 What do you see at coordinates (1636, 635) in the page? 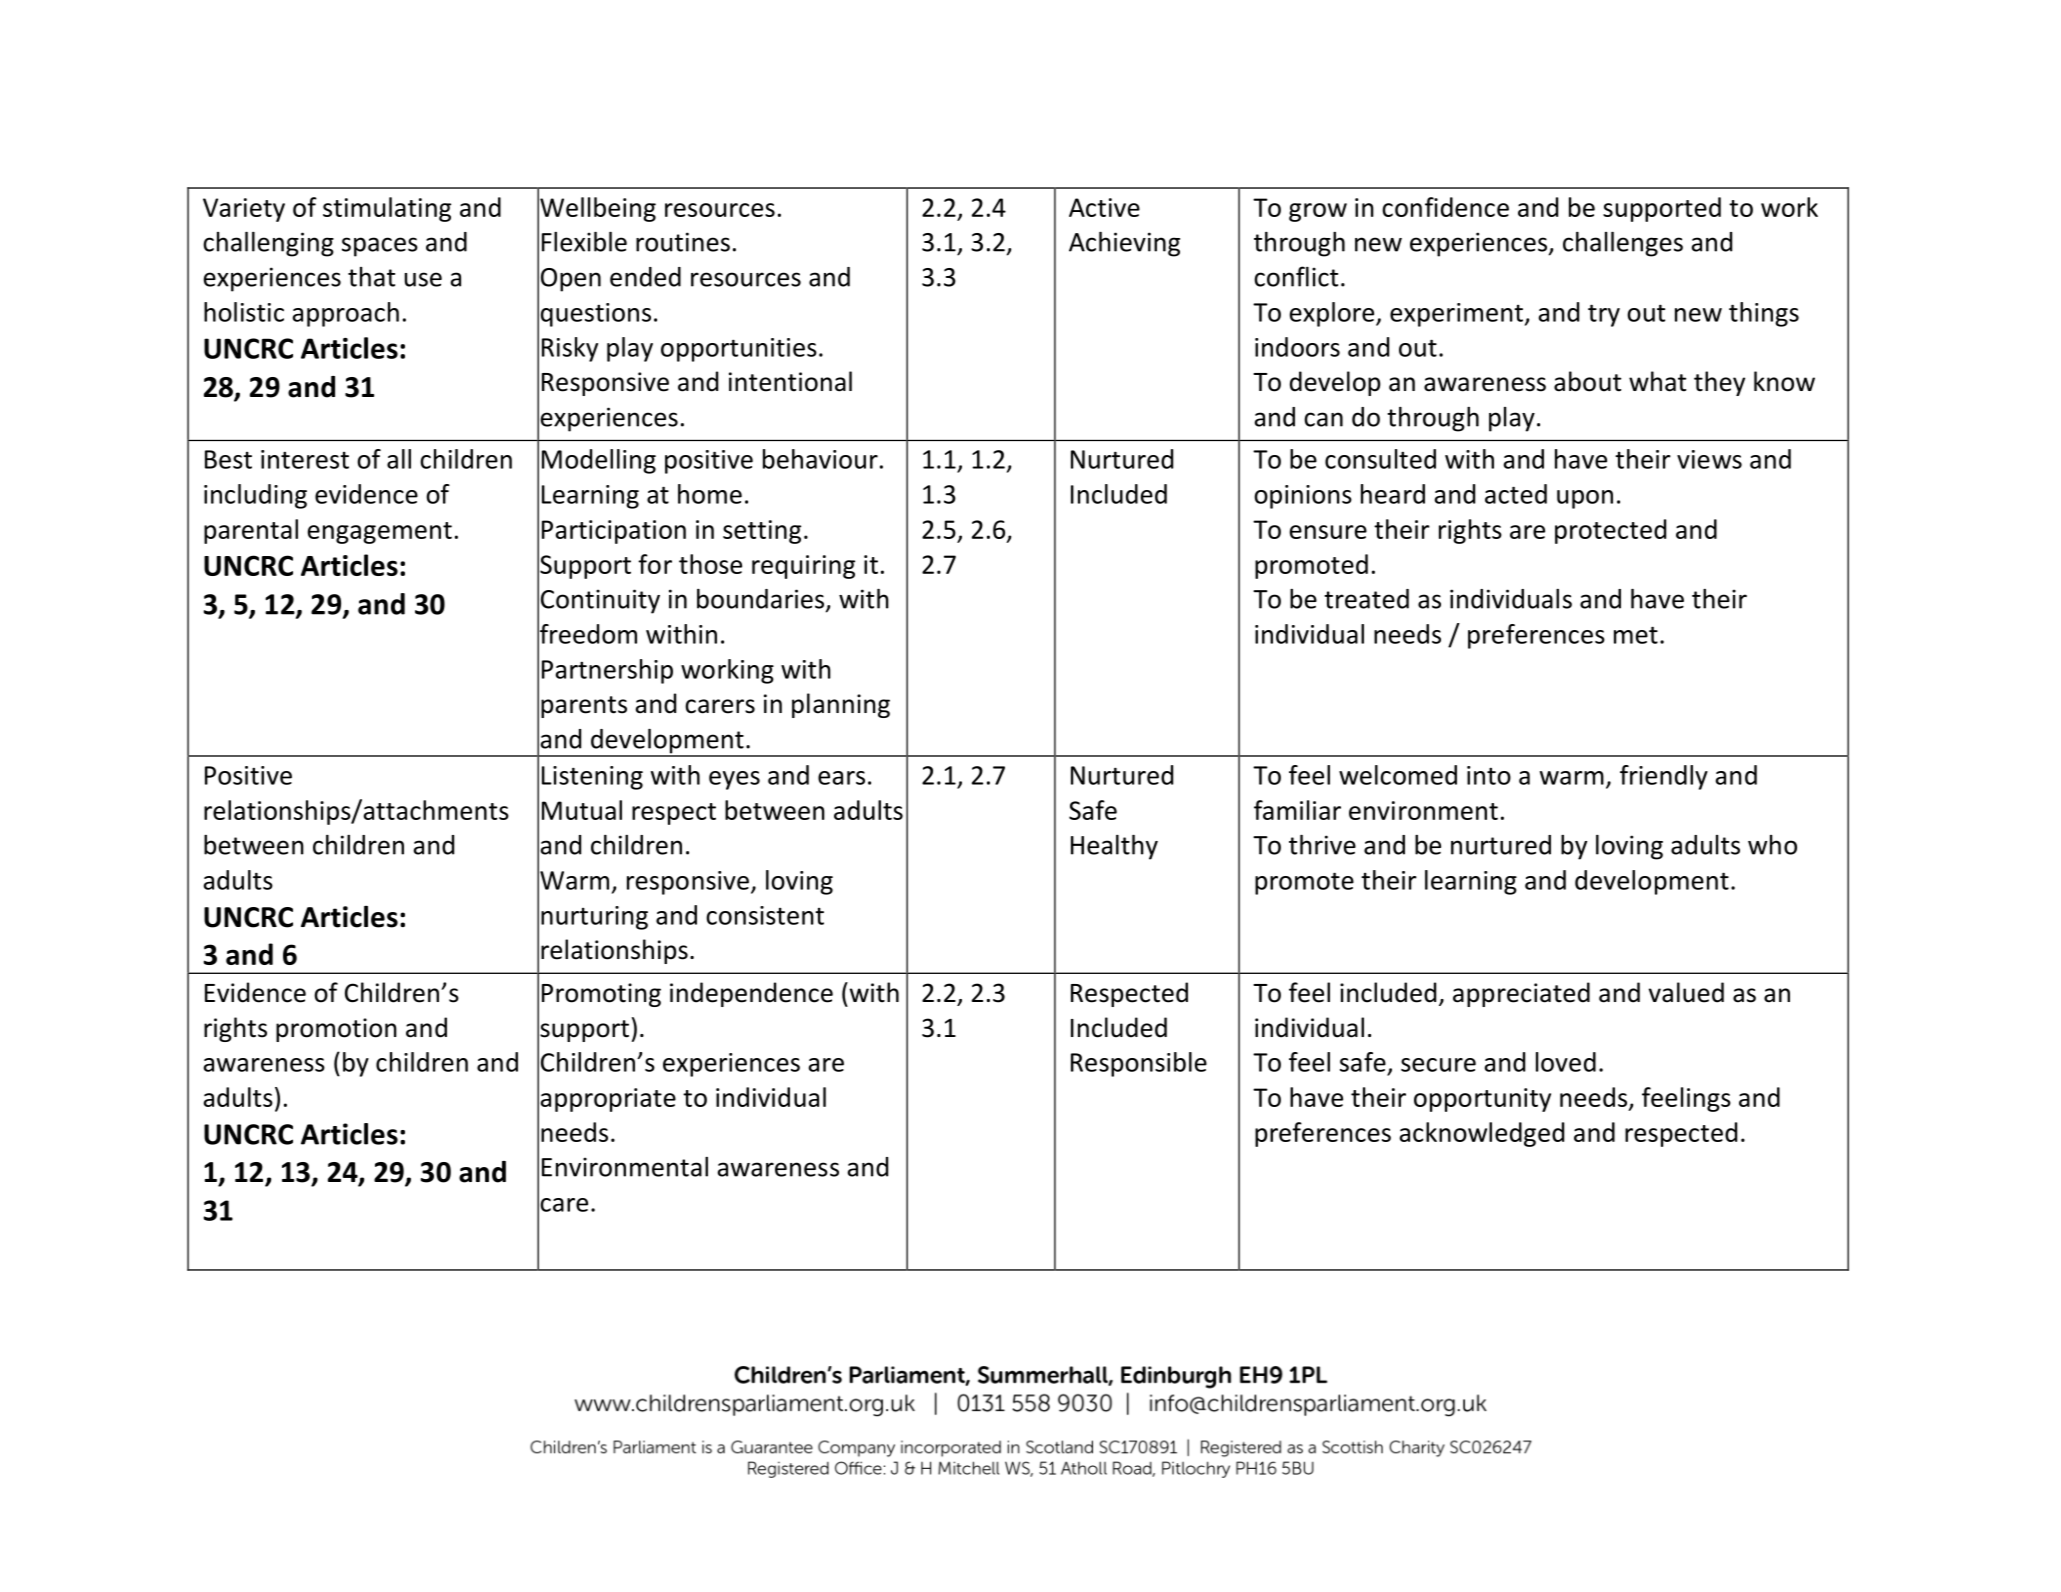
I see `met` at bounding box center [1636, 635].
